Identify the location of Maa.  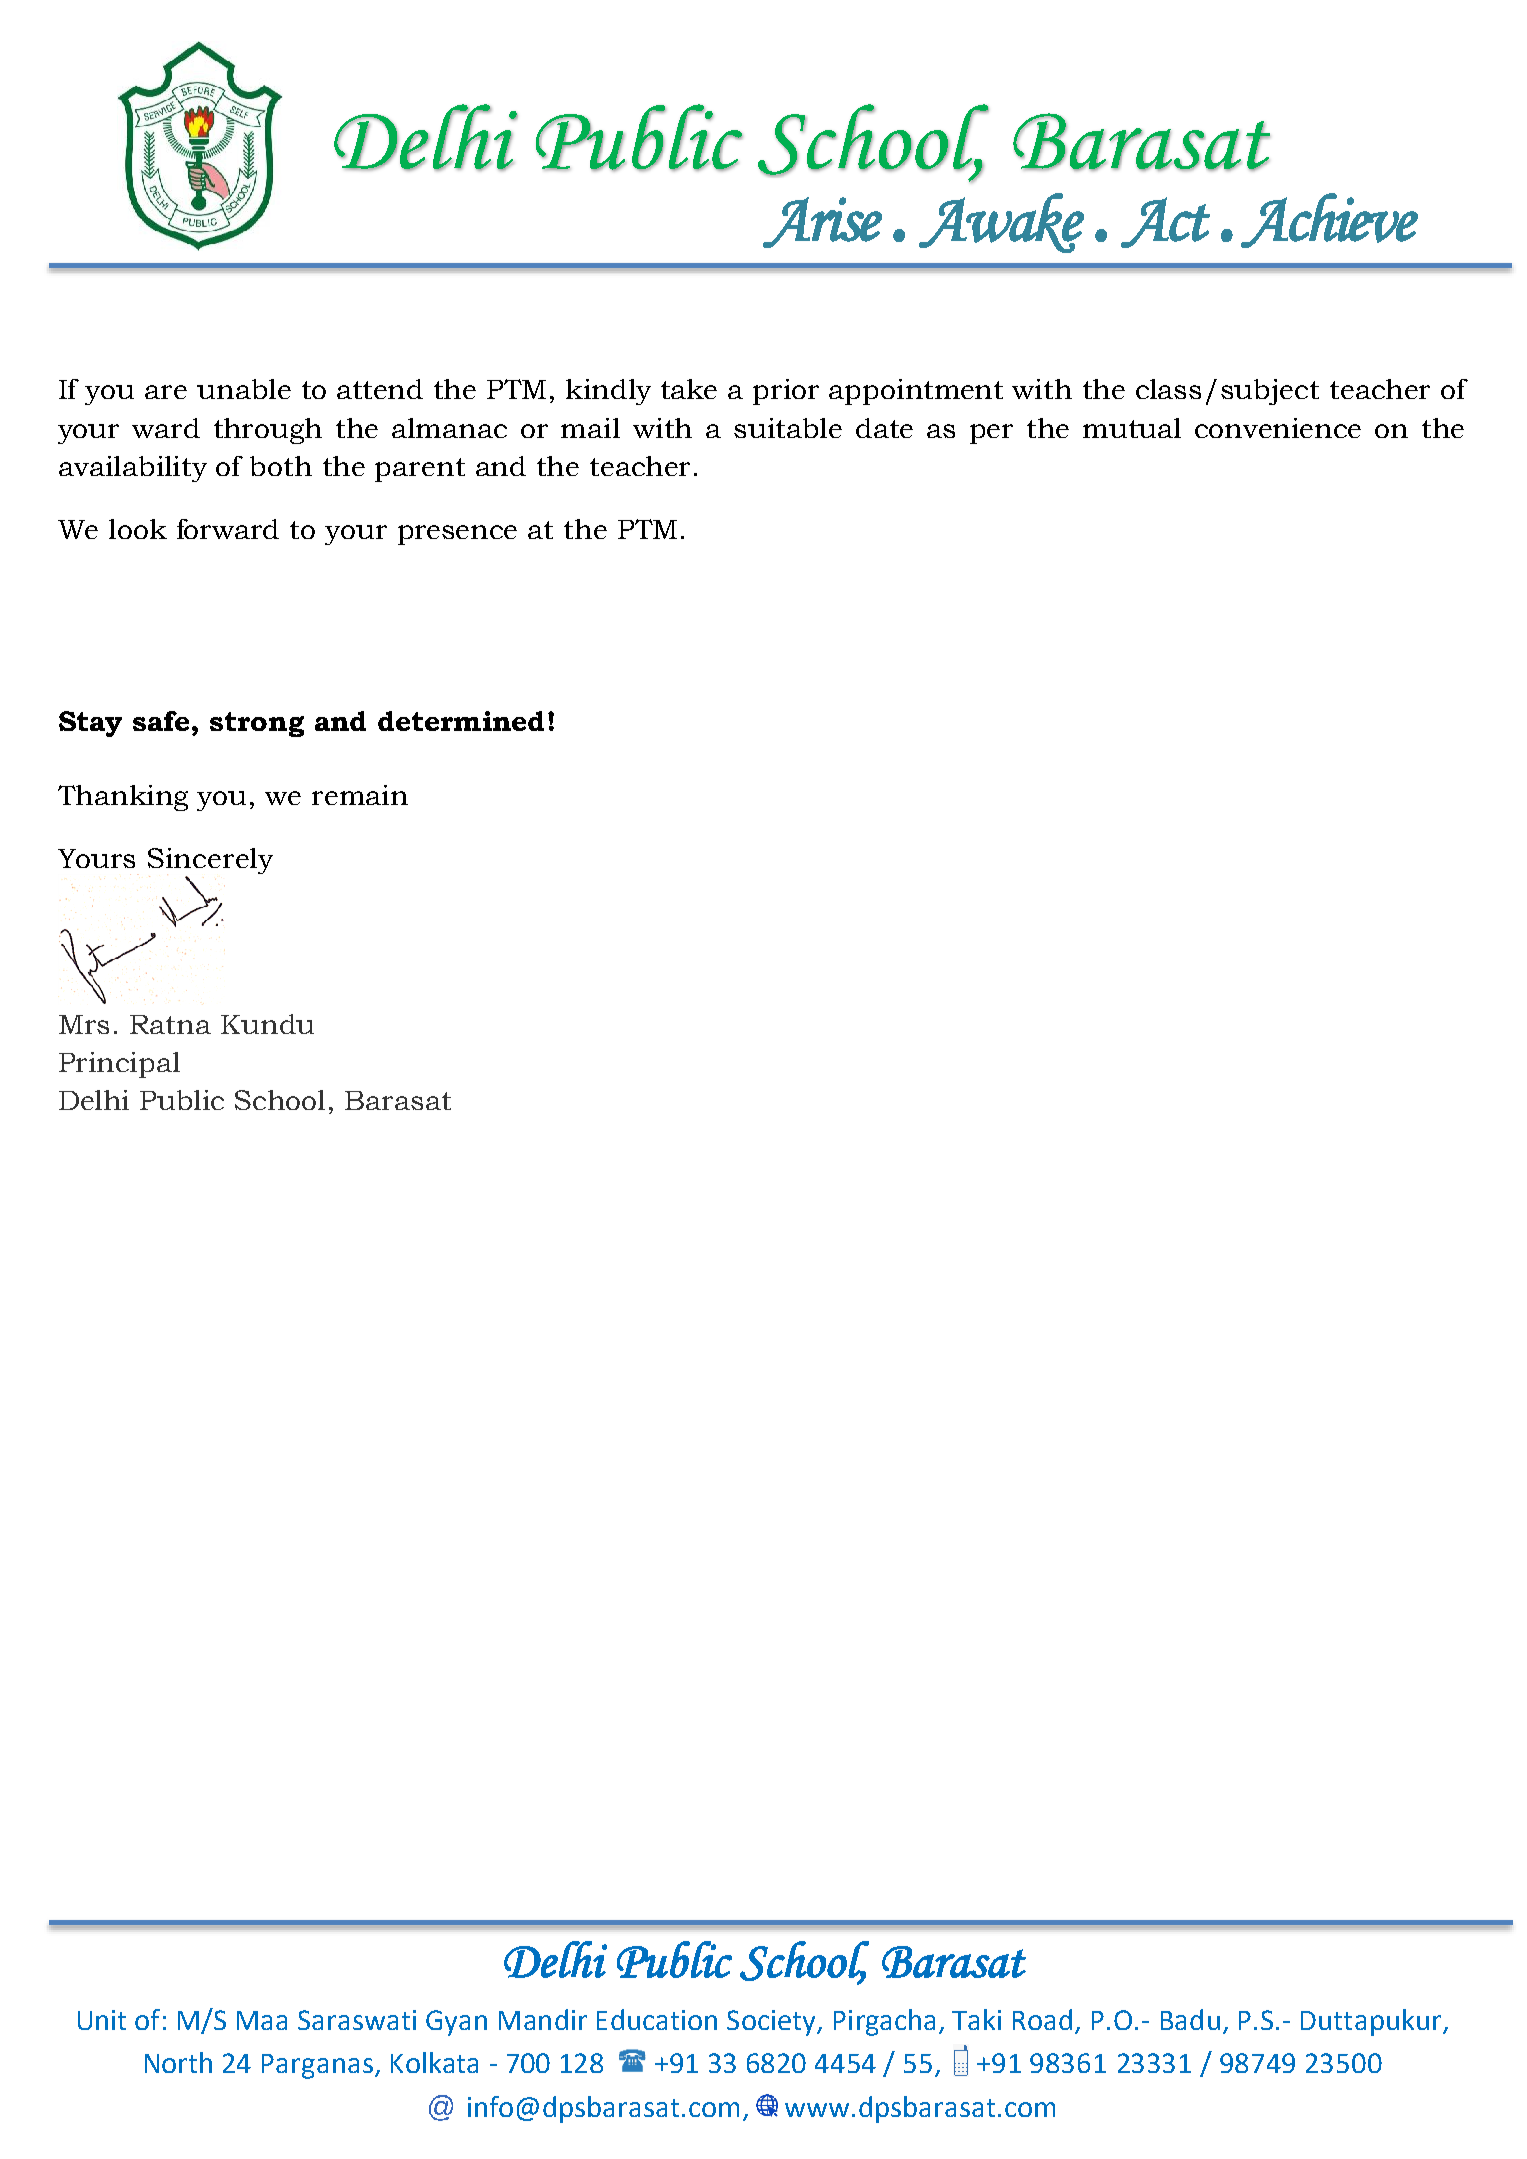
(262, 2020).
